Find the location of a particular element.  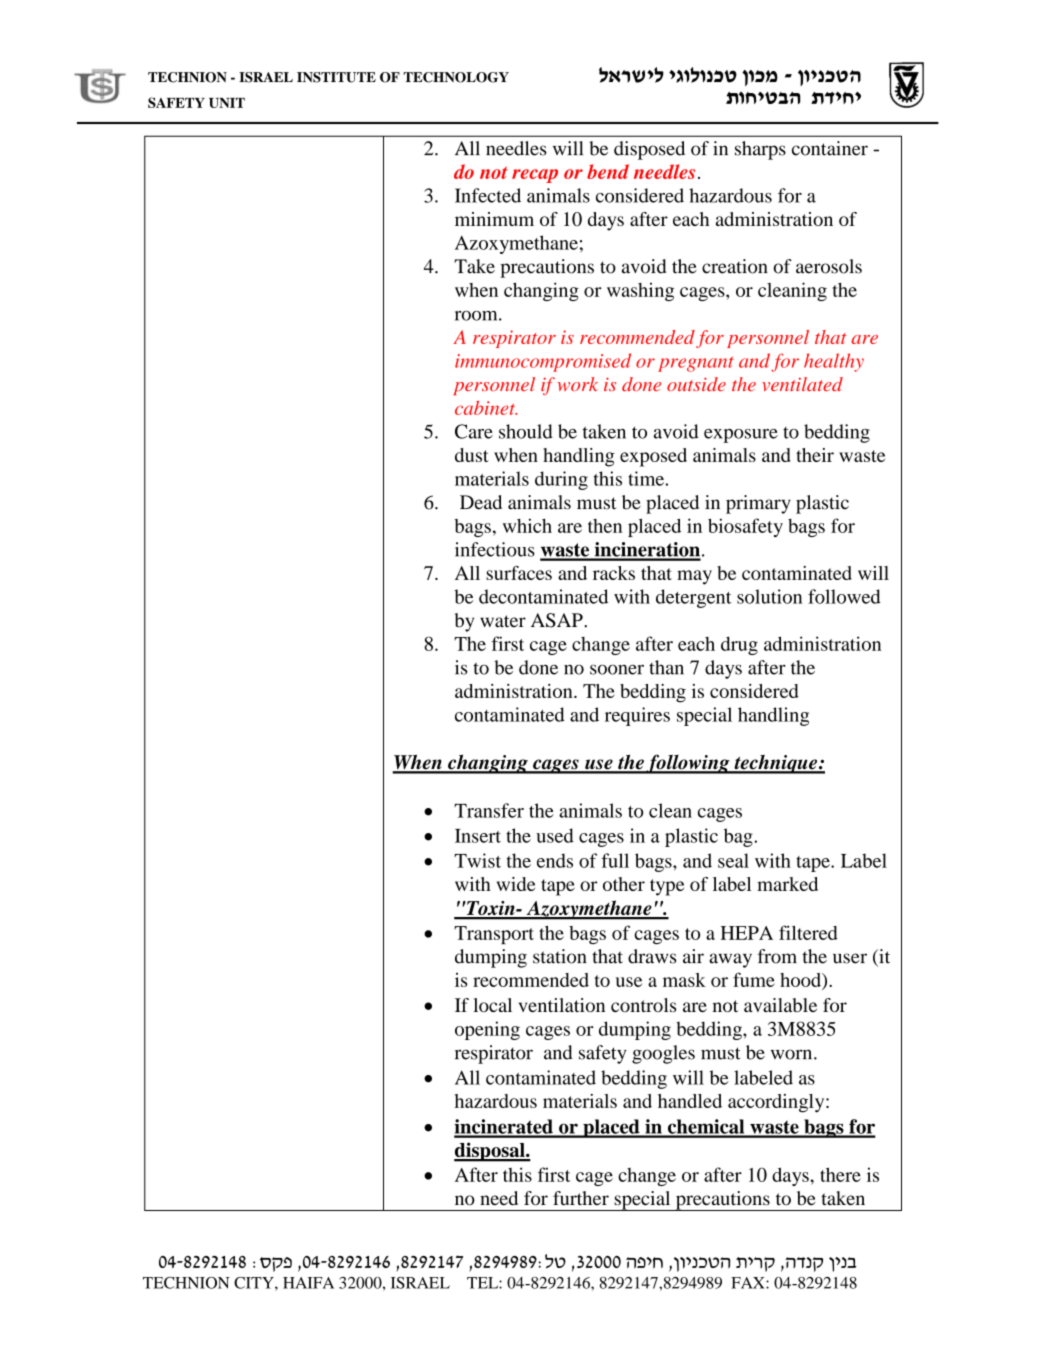

drug is located at coordinates (739, 645).
